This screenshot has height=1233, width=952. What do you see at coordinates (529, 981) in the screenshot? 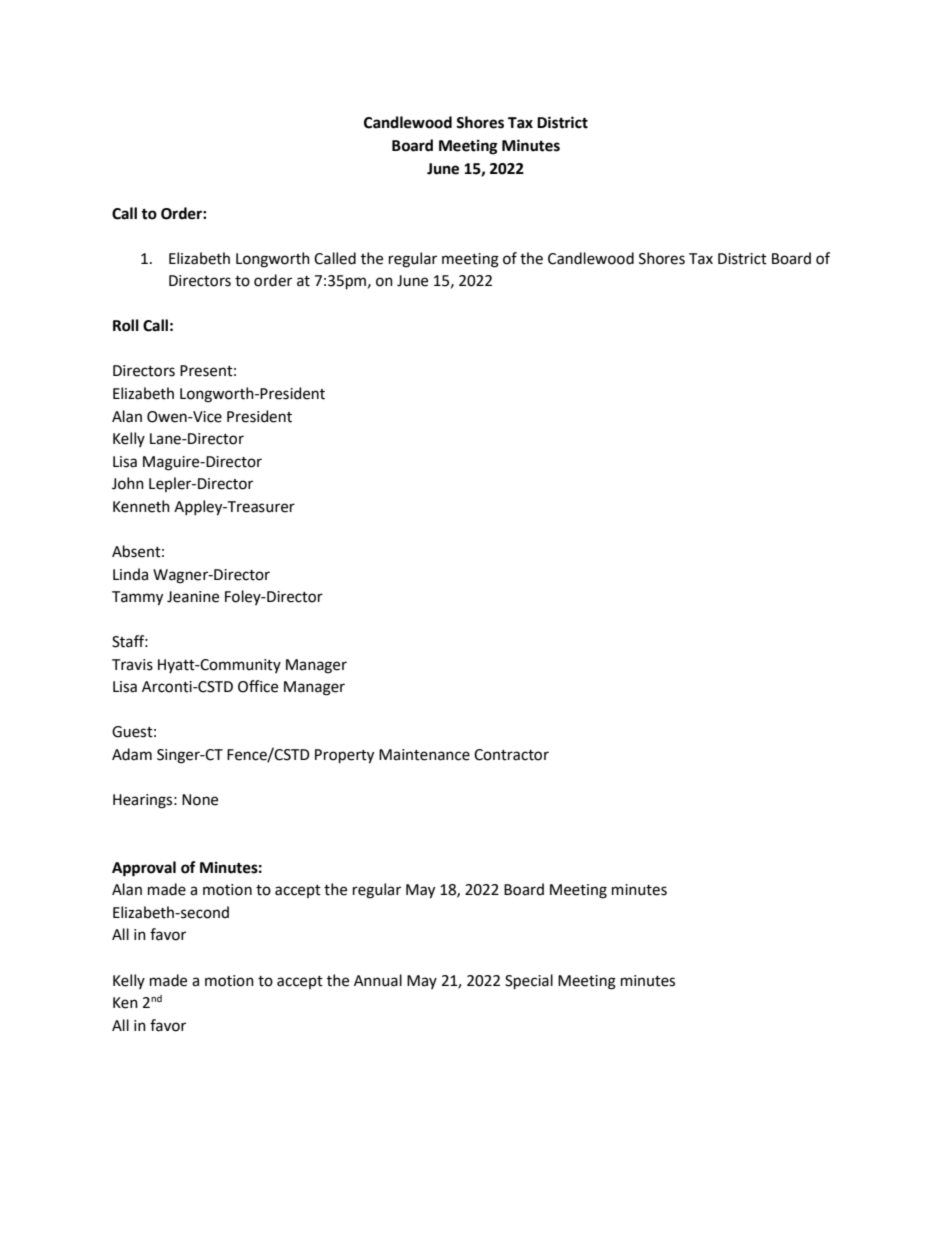
I see `Special` at bounding box center [529, 981].
